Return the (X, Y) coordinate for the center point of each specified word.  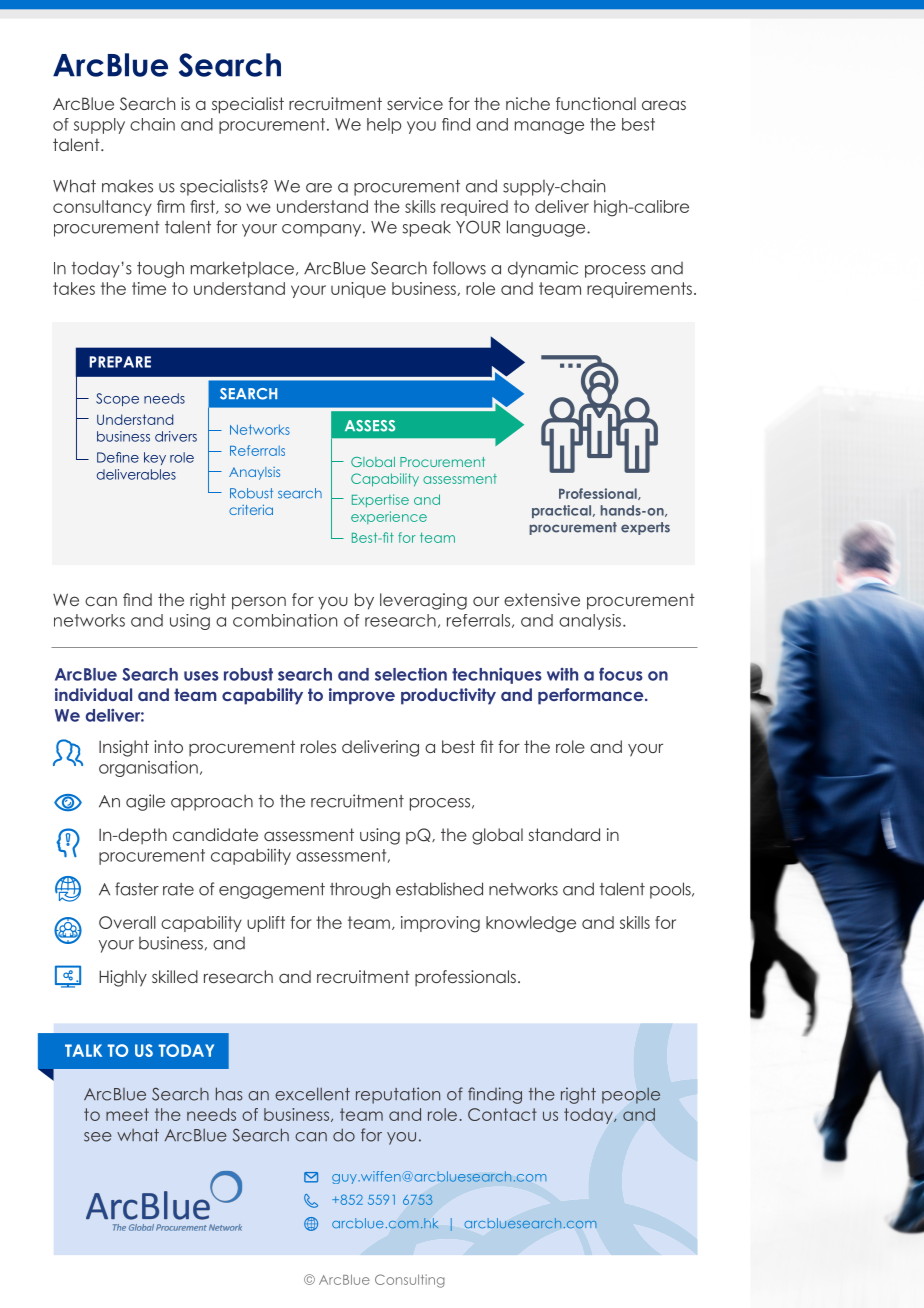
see (98, 1137)
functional (596, 103)
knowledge (531, 924)
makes (127, 186)
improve (362, 696)
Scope (117, 399)
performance (592, 696)
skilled (175, 976)
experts (645, 528)
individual (93, 694)
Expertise (380, 501)
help (384, 126)
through (360, 890)
